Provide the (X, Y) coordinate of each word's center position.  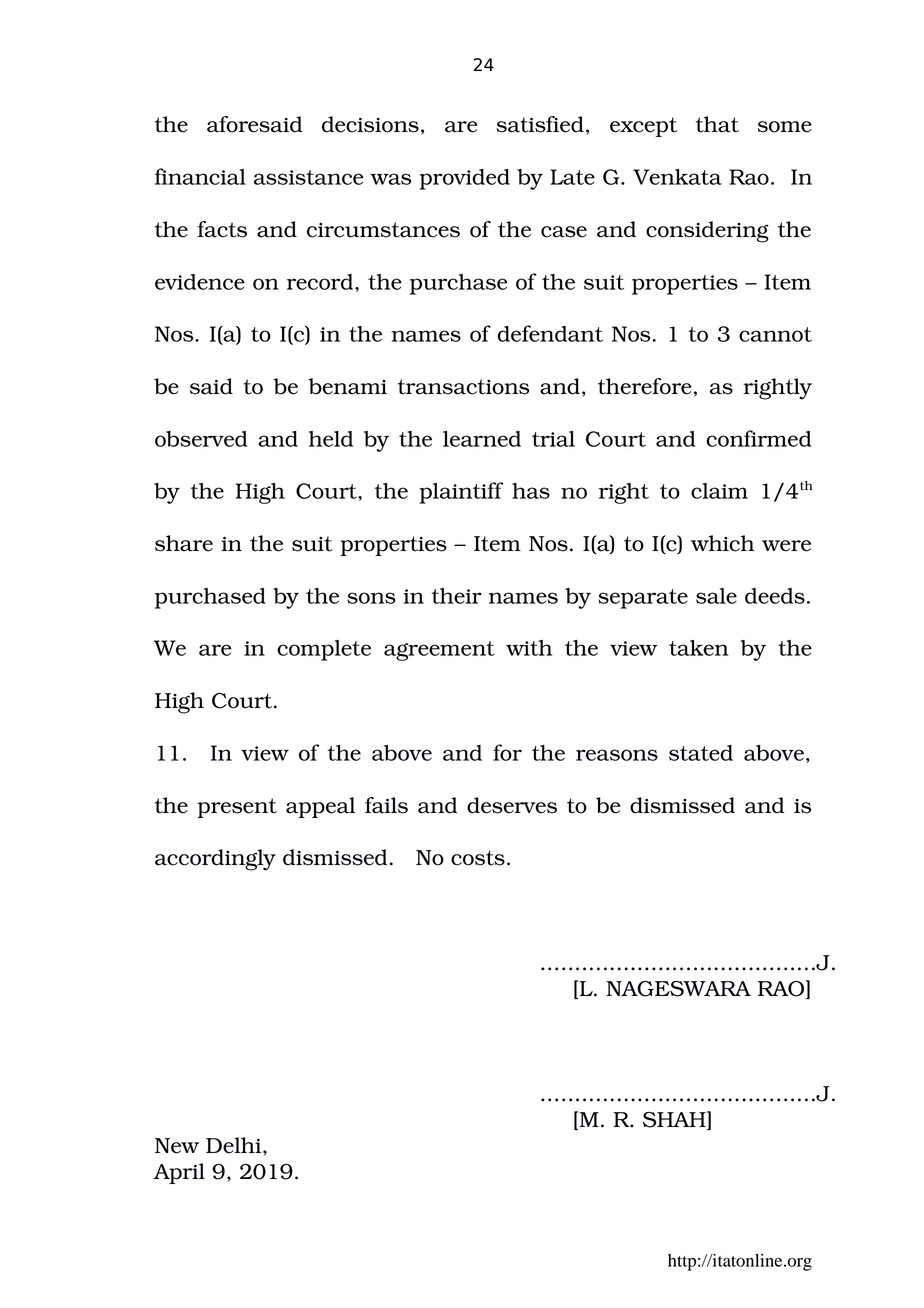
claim (719, 491)
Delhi (235, 1145)
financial (200, 176)
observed (201, 439)
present (237, 808)
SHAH (675, 1120)
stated (701, 753)
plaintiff (461, 493)
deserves (512, 805)
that (717, 124)
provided (464, 179)
